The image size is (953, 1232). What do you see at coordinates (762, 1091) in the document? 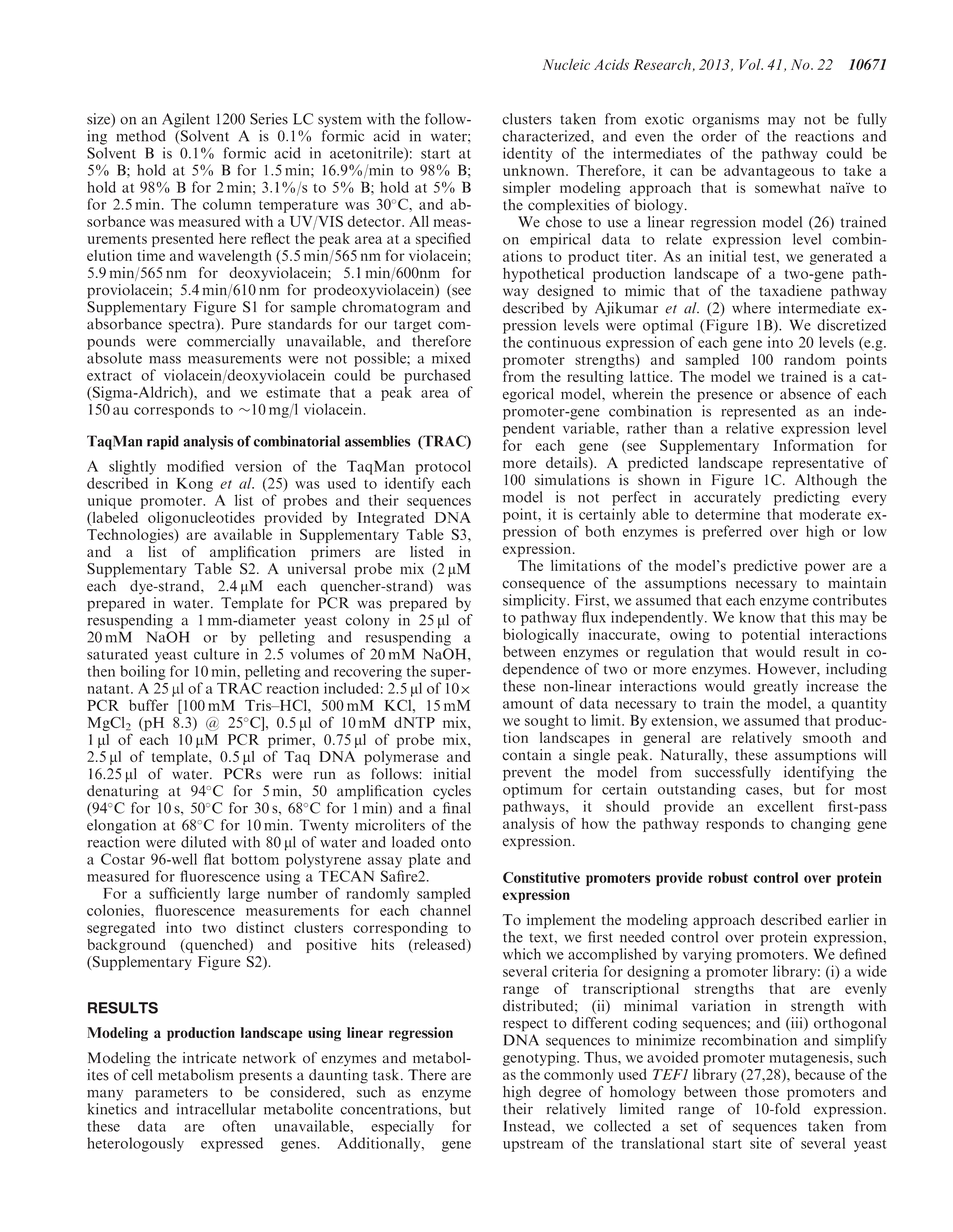
I see `those` at bounding box center [762, 1091].
